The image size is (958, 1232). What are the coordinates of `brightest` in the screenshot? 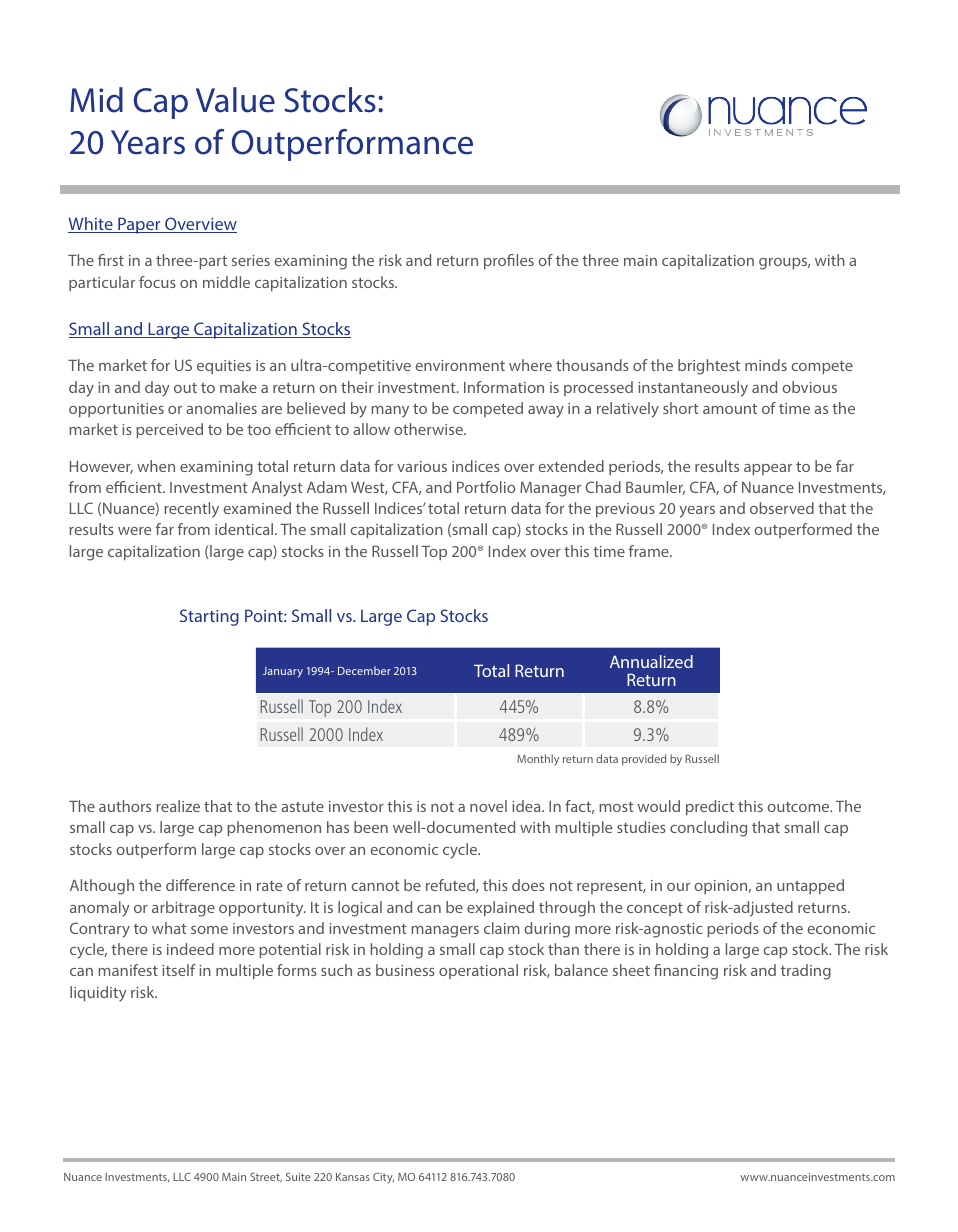 It's located at (709, 367).
